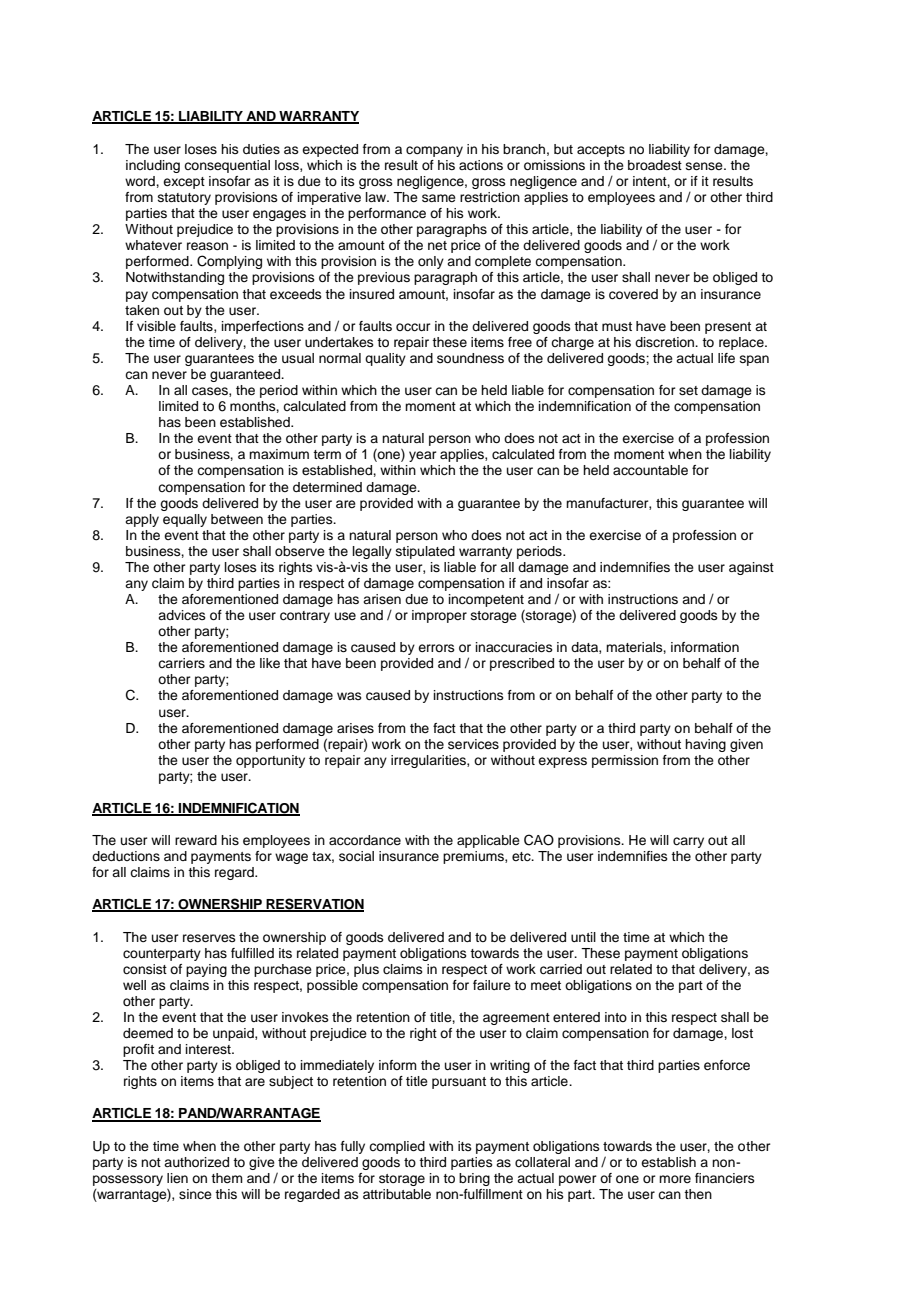 Image resolution: width=924 pixels, height=1308 pixels. I want to click on carry, so click(688, 842).
